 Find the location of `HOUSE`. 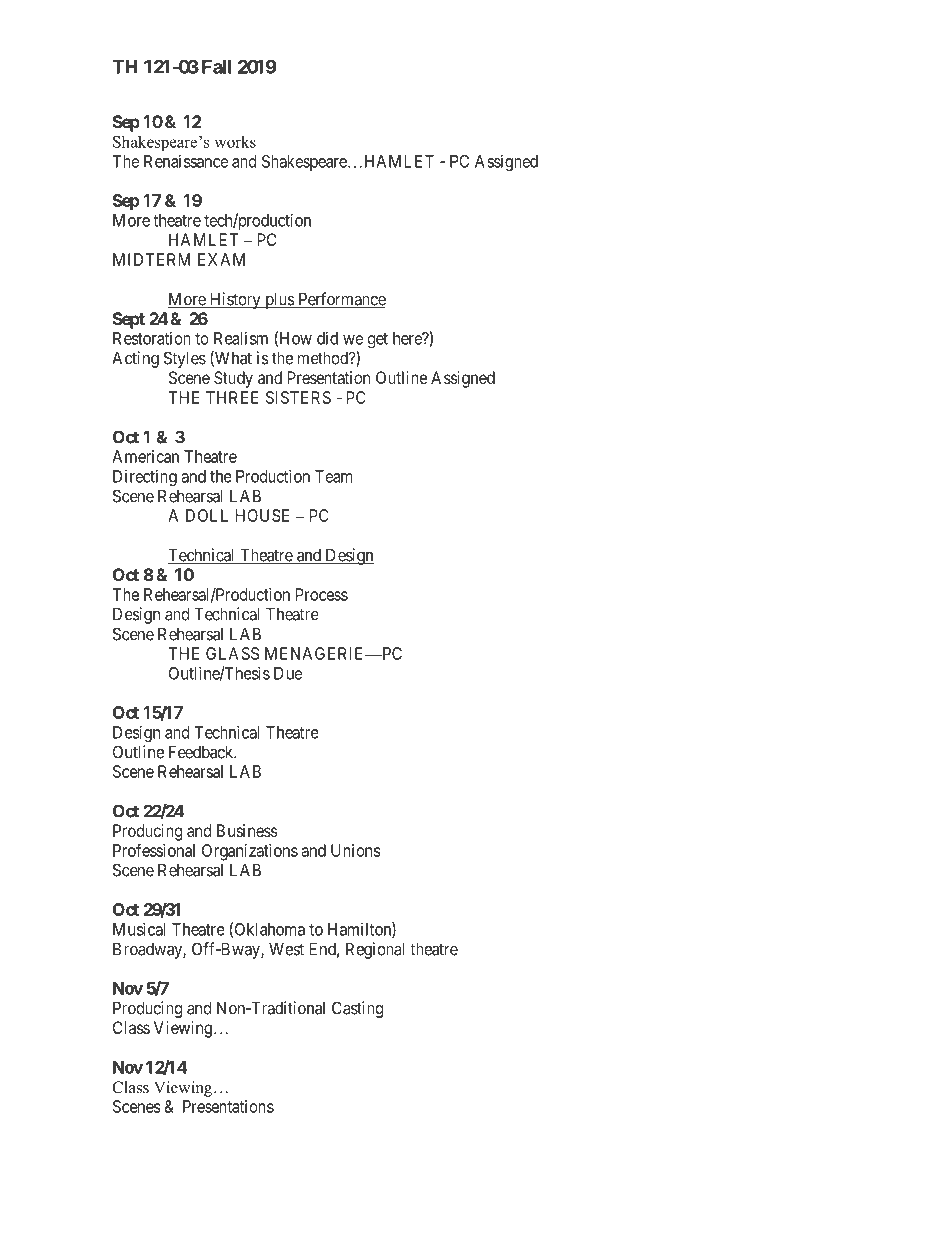

HOUSE is located at coordinates (262, 515).
